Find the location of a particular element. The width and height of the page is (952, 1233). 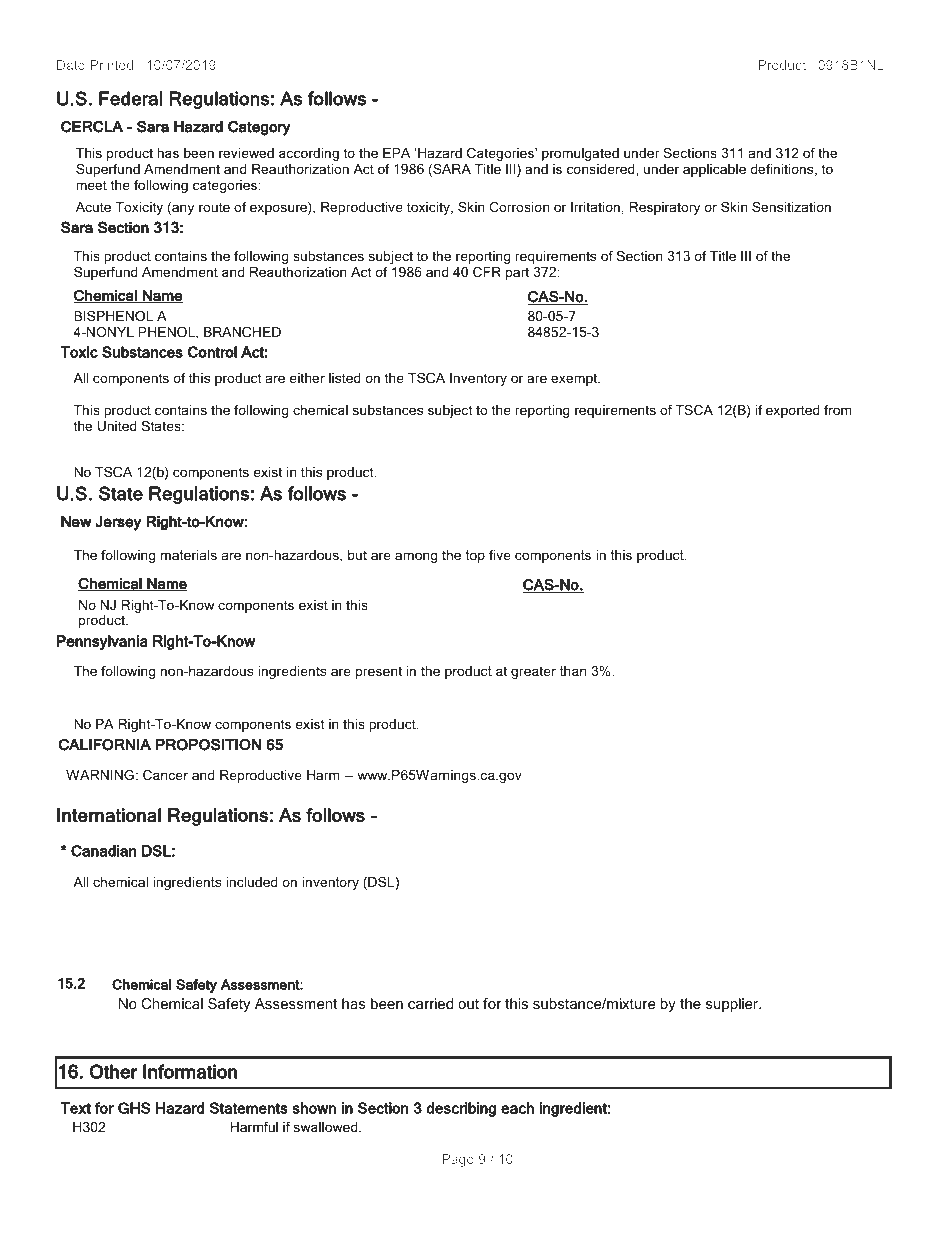

applicable is located at coordinates (714, 170).
